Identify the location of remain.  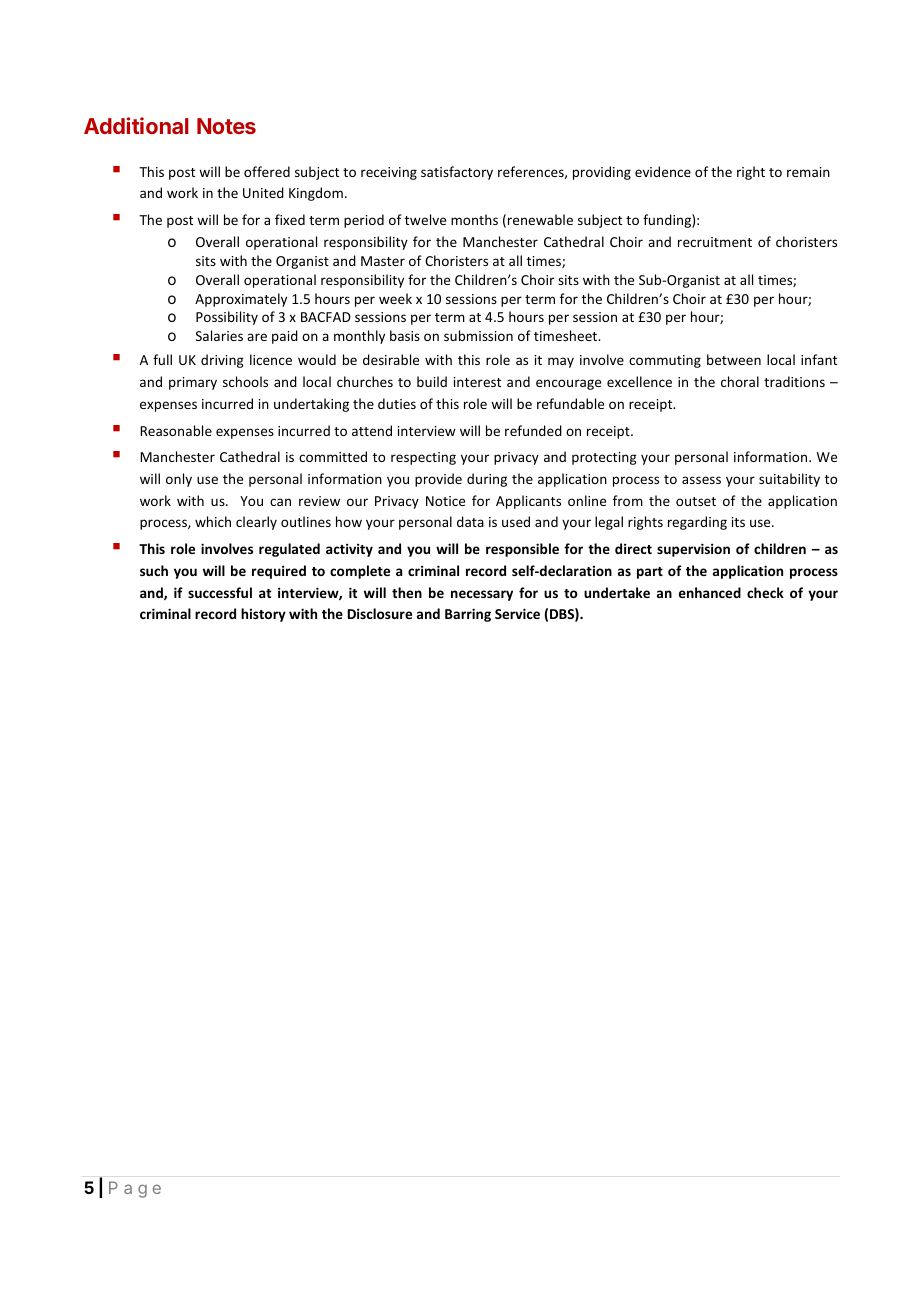
(808, 172).
